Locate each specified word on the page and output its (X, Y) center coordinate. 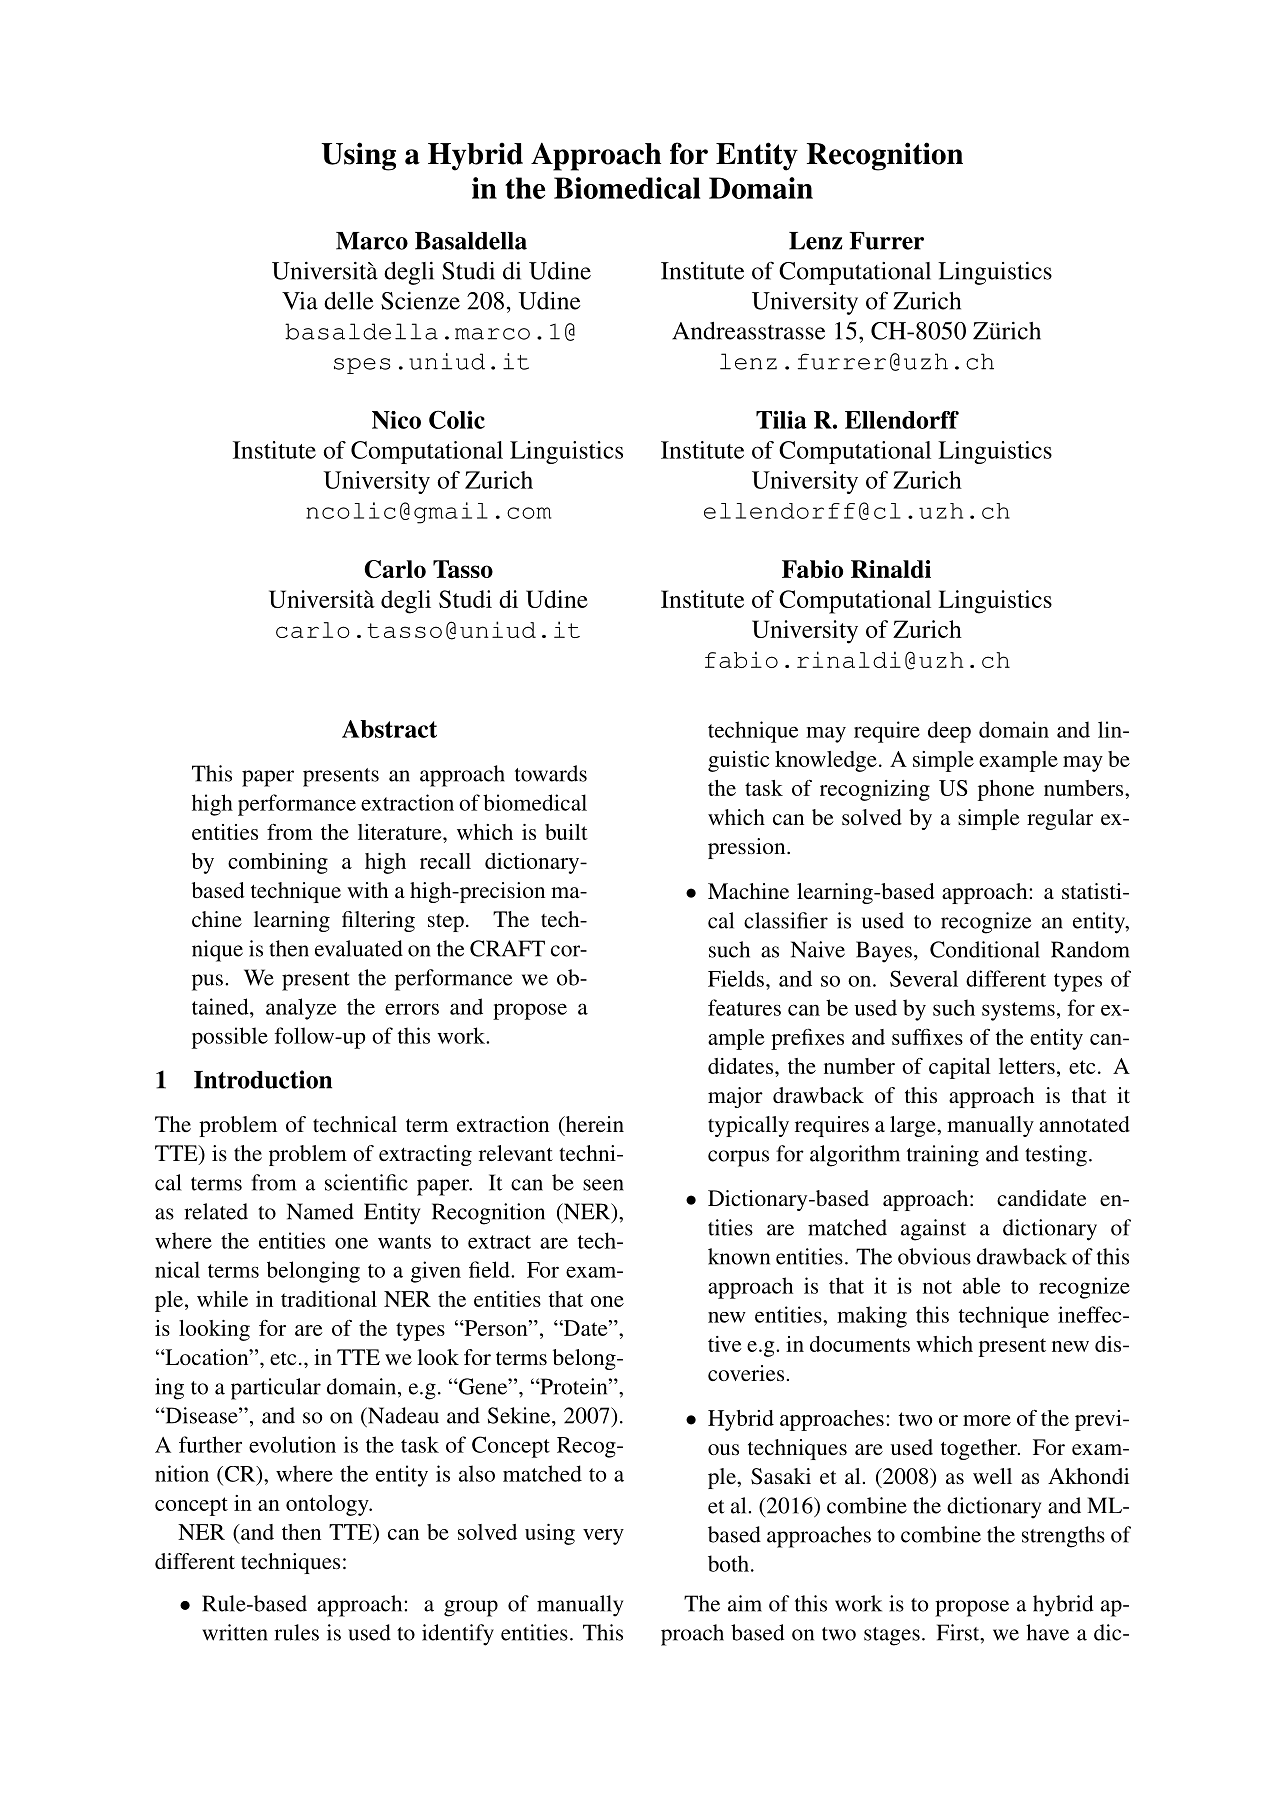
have (1047, 1632)
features (744, 1007)
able (981, 1285)
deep (949, 732)
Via (300, 301)
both (730, 1563)
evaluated (359, 948)
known (739, 1256)
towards (551, 773)
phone (1006, 790)
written (235, 1632)
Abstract (389, 729)
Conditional (985, 949)
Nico (396, 420)
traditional (329, 1299)
